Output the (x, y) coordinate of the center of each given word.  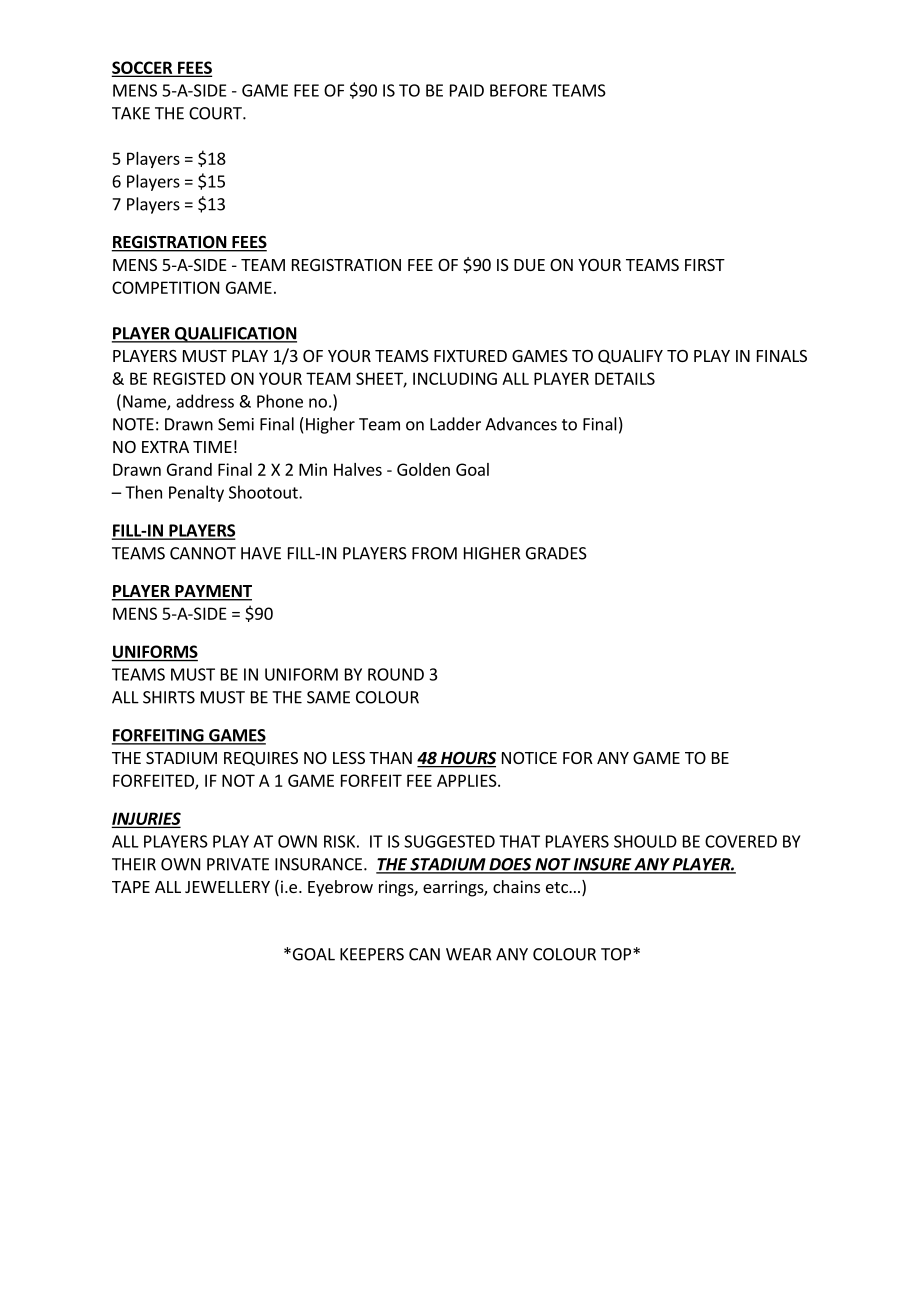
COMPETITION (165, 287)
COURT (216, 113)
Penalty (196, 493)
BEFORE (518, 90)
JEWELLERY (227, 887)
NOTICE (529, 758)
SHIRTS (169, 697)
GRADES (556, 553)
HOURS (467, 759)
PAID (467, 90)
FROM (434, 553)
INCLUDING (455, 378)
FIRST (705, 265)
